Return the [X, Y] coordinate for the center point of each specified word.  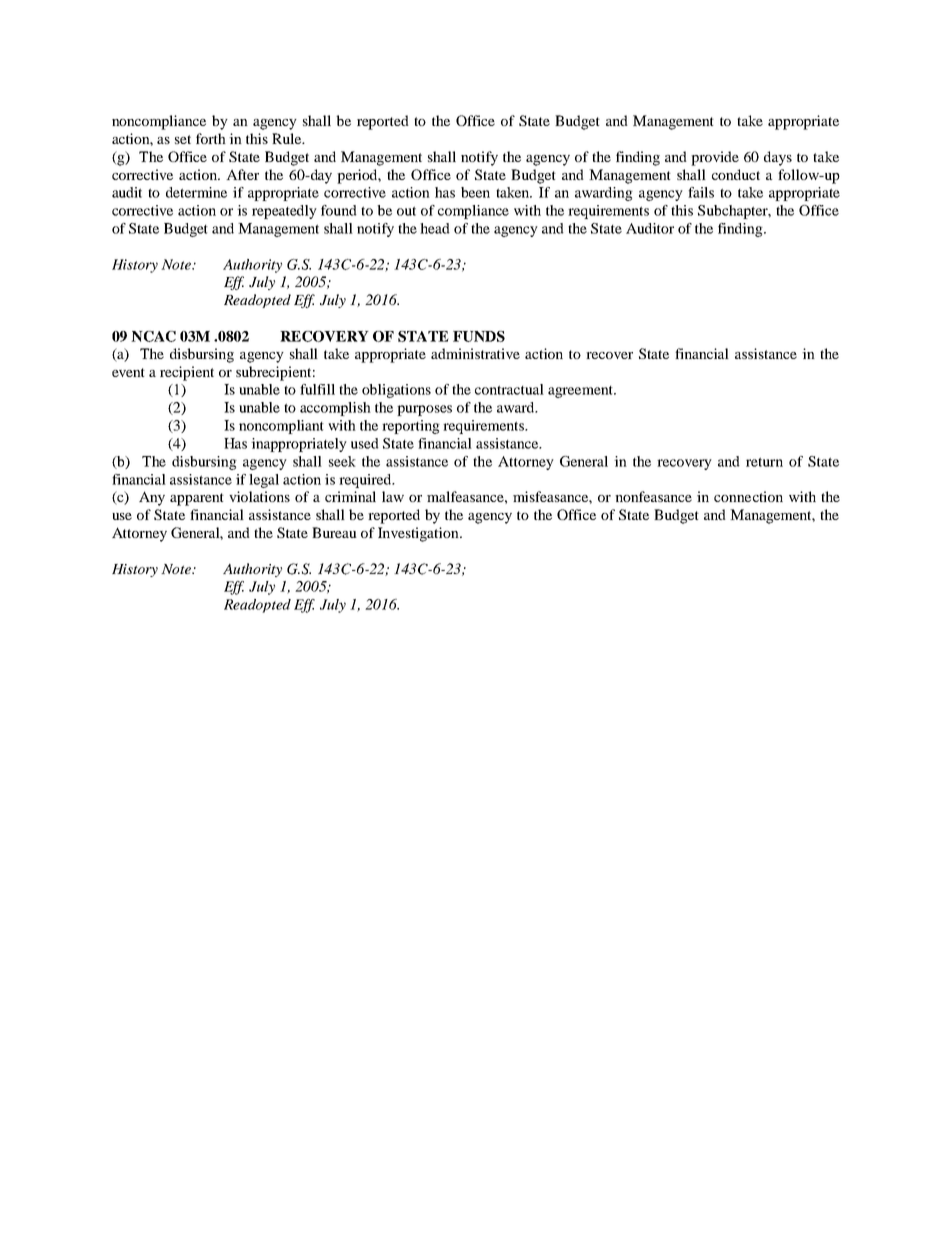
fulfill [317, 389]
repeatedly [284, 212]
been [475, 192]
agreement [581, 392]
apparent [197, 499]
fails [701, 192]
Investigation [419, 534]
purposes [424, 410]
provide [715, 158]
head [435, 228]
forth [211, 138]
